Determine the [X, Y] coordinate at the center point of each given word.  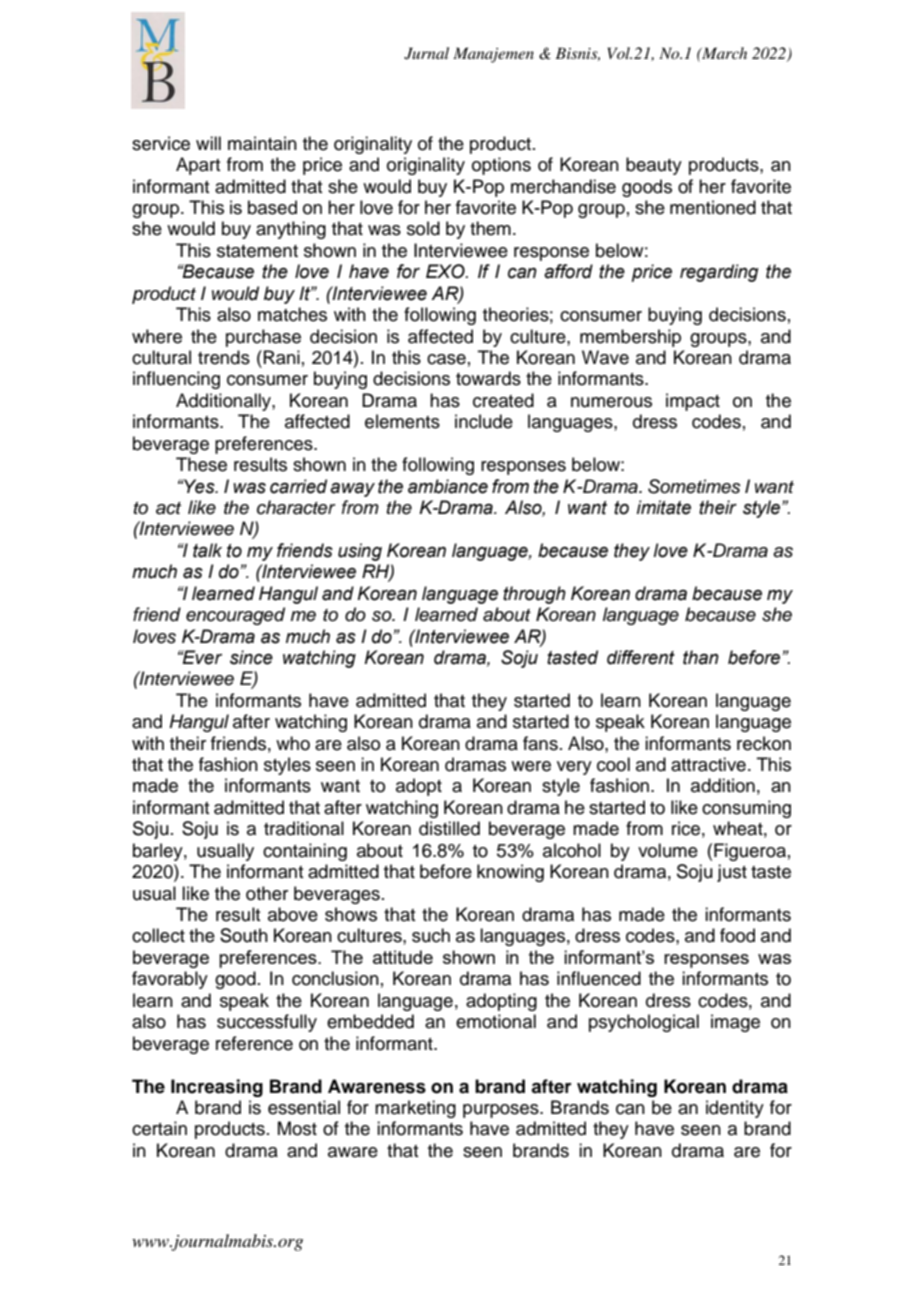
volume [668, 850]
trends [224, 357]
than [701, 657]
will [208, 143]
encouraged [235, 616]
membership [630, 338]
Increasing [217, 1088]
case [446, 359]
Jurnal [426, 53]
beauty [654, 166]
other [267, 893]
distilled [449, 828]
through [534, 595]
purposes [502, 1111]
